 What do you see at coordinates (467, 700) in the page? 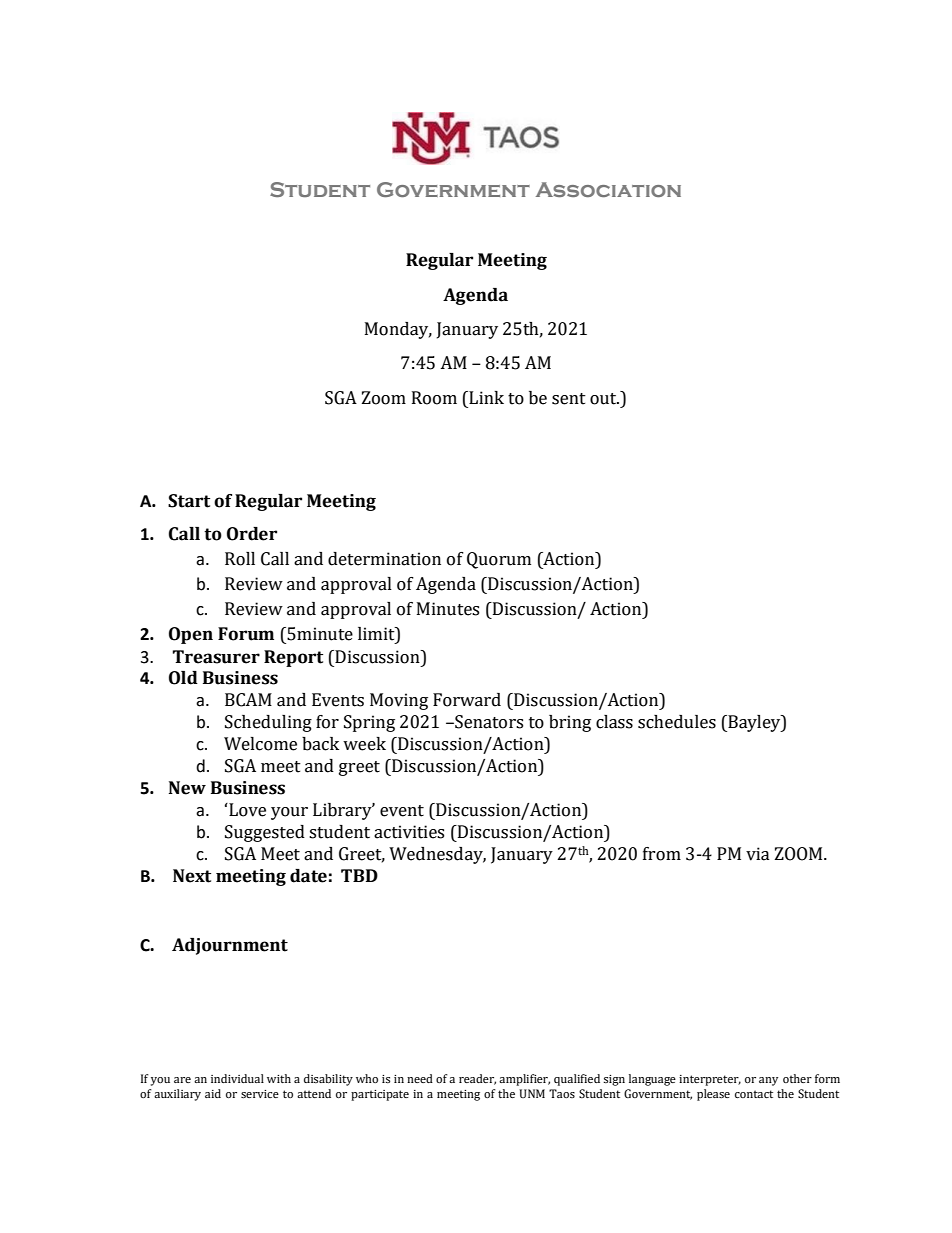
I see `Forward` at bounding box center [467, 700].
